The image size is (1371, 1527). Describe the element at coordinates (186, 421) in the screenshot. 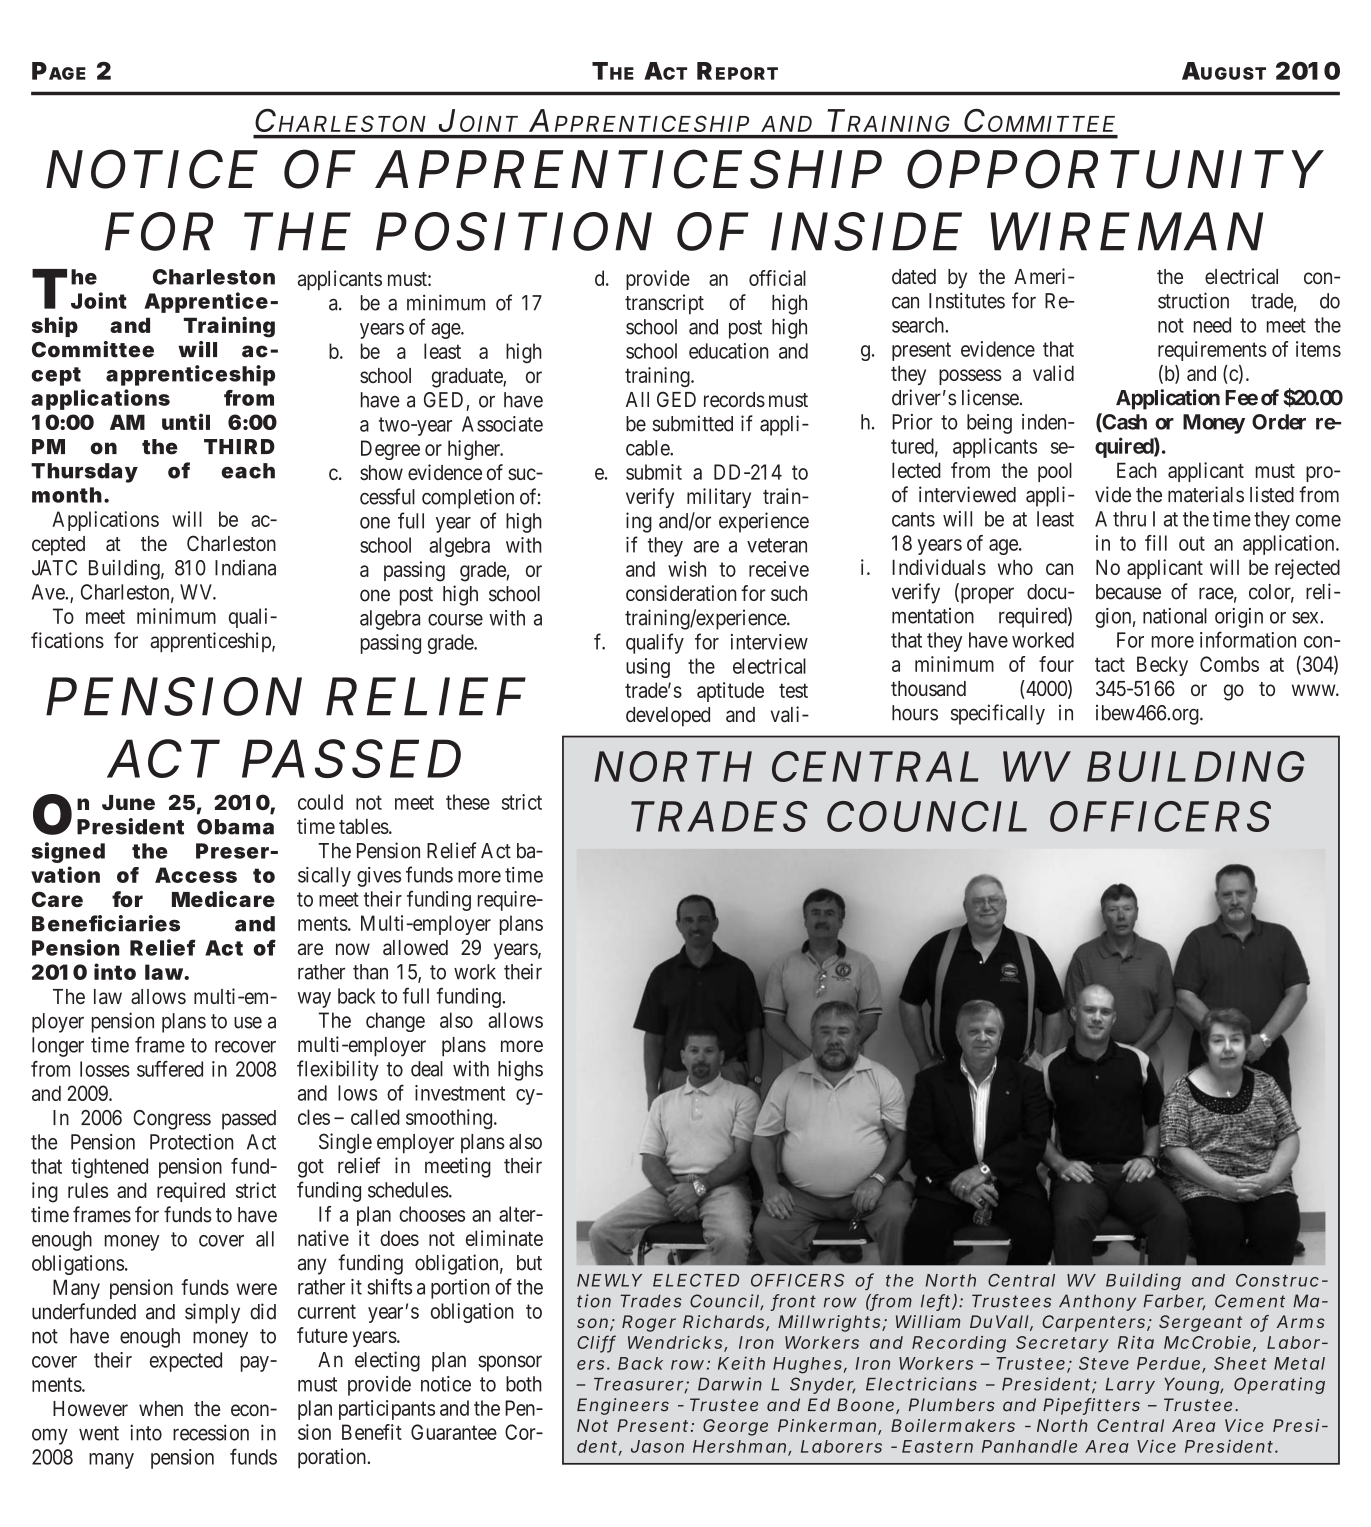

I see `until` at that location.
